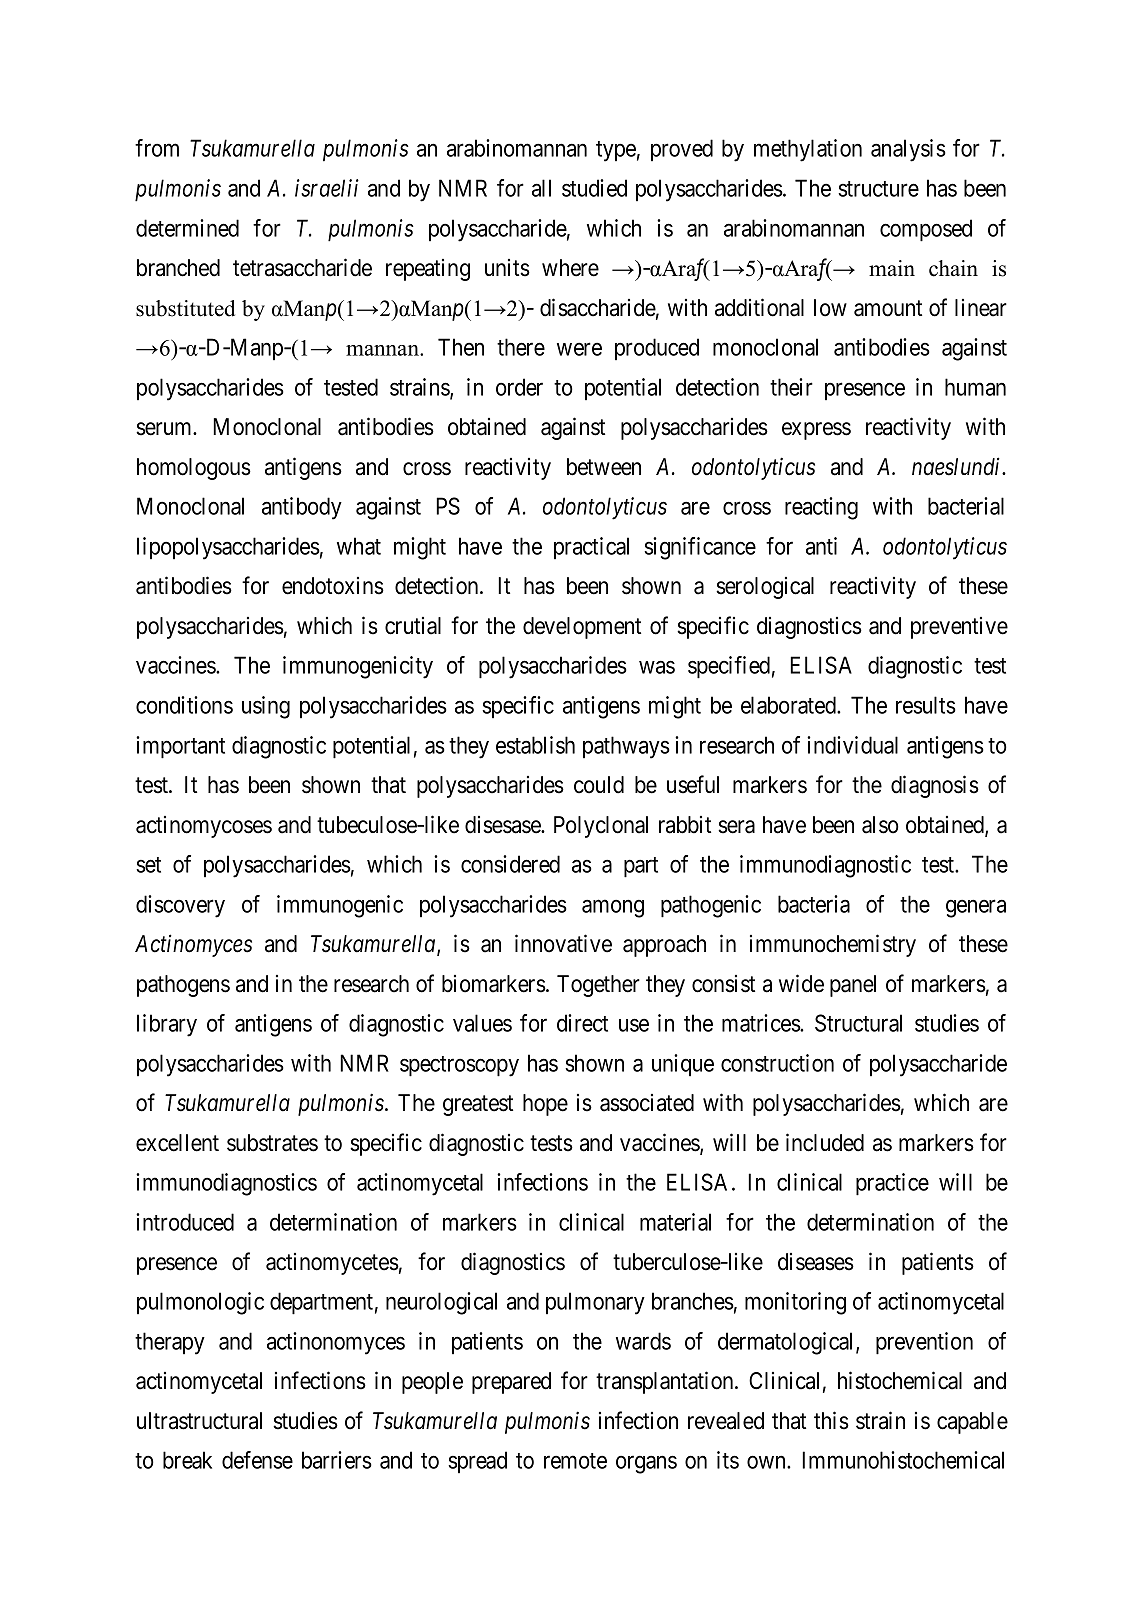 This screenshot has height=1617, width=1143. I want to click on this, so click(831, 1420).
